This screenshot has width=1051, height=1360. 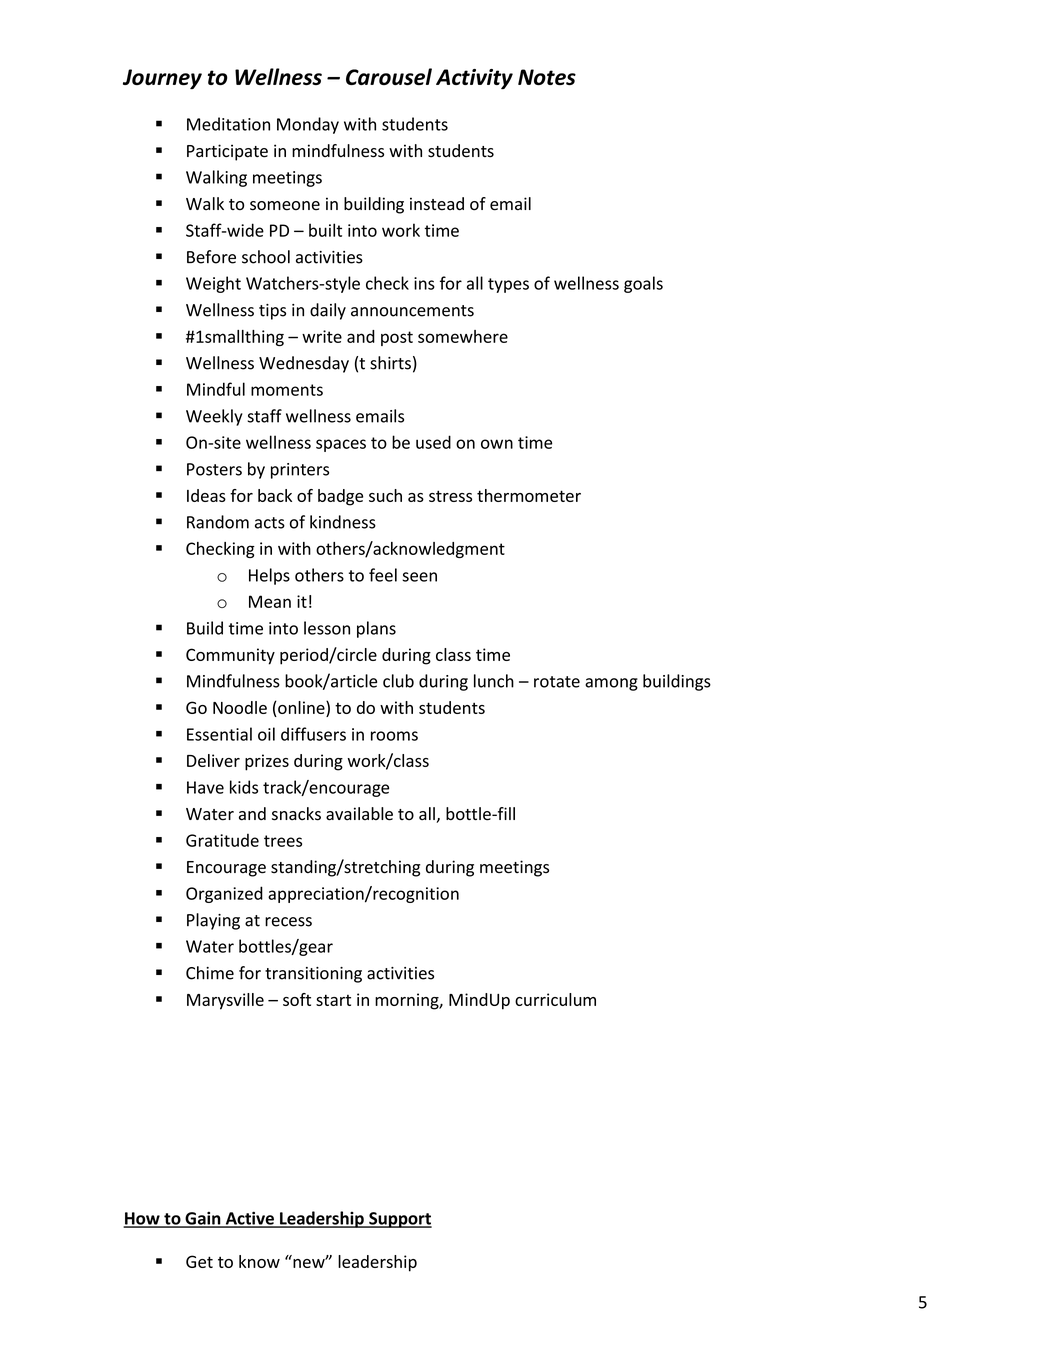 What do you see at coordinates (547, 77) in the screenshot?
I see `Notes` at bounding box center [547, 77].
